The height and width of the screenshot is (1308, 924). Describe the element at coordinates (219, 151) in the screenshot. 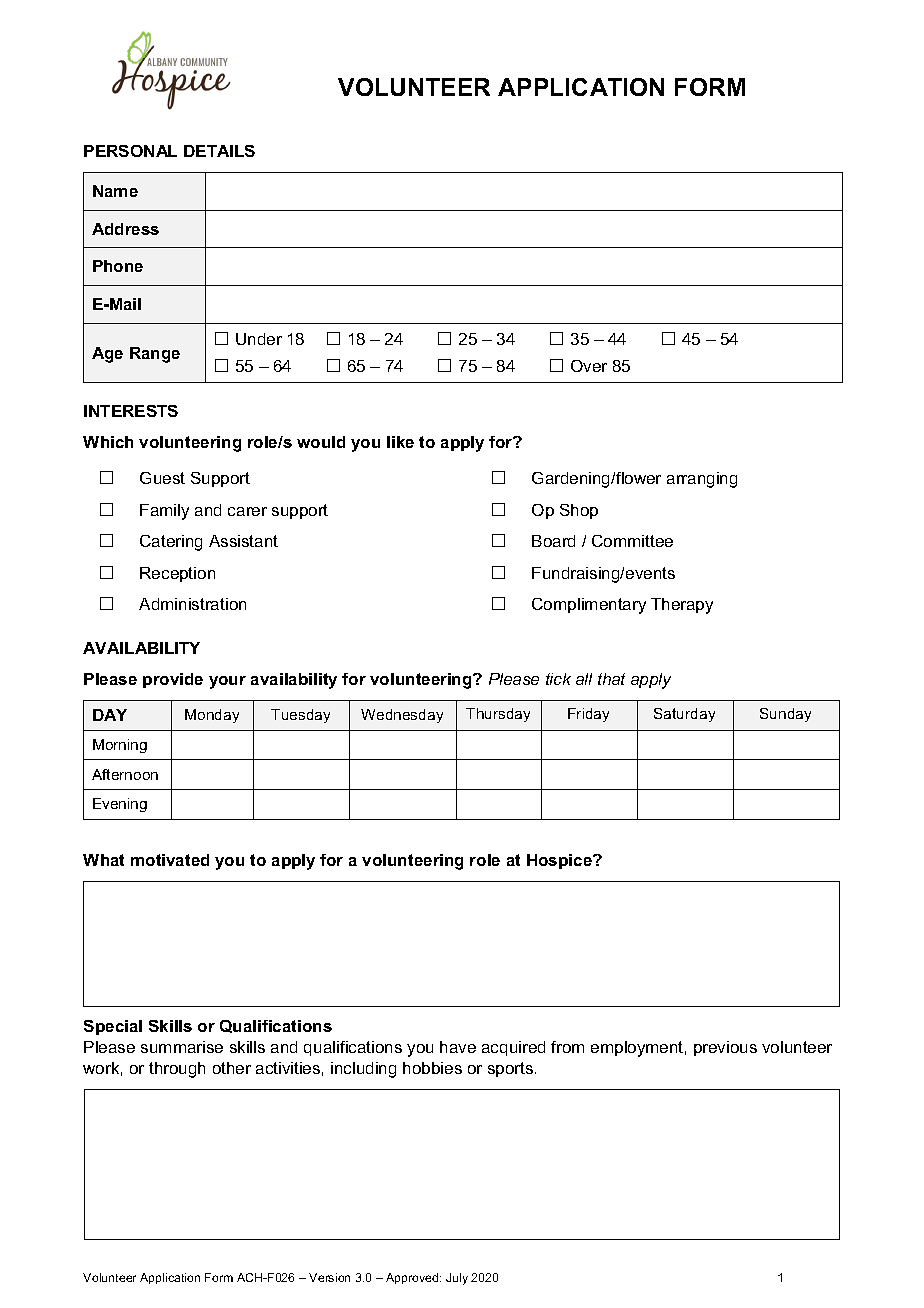

I see `DETAILS` at that location.
